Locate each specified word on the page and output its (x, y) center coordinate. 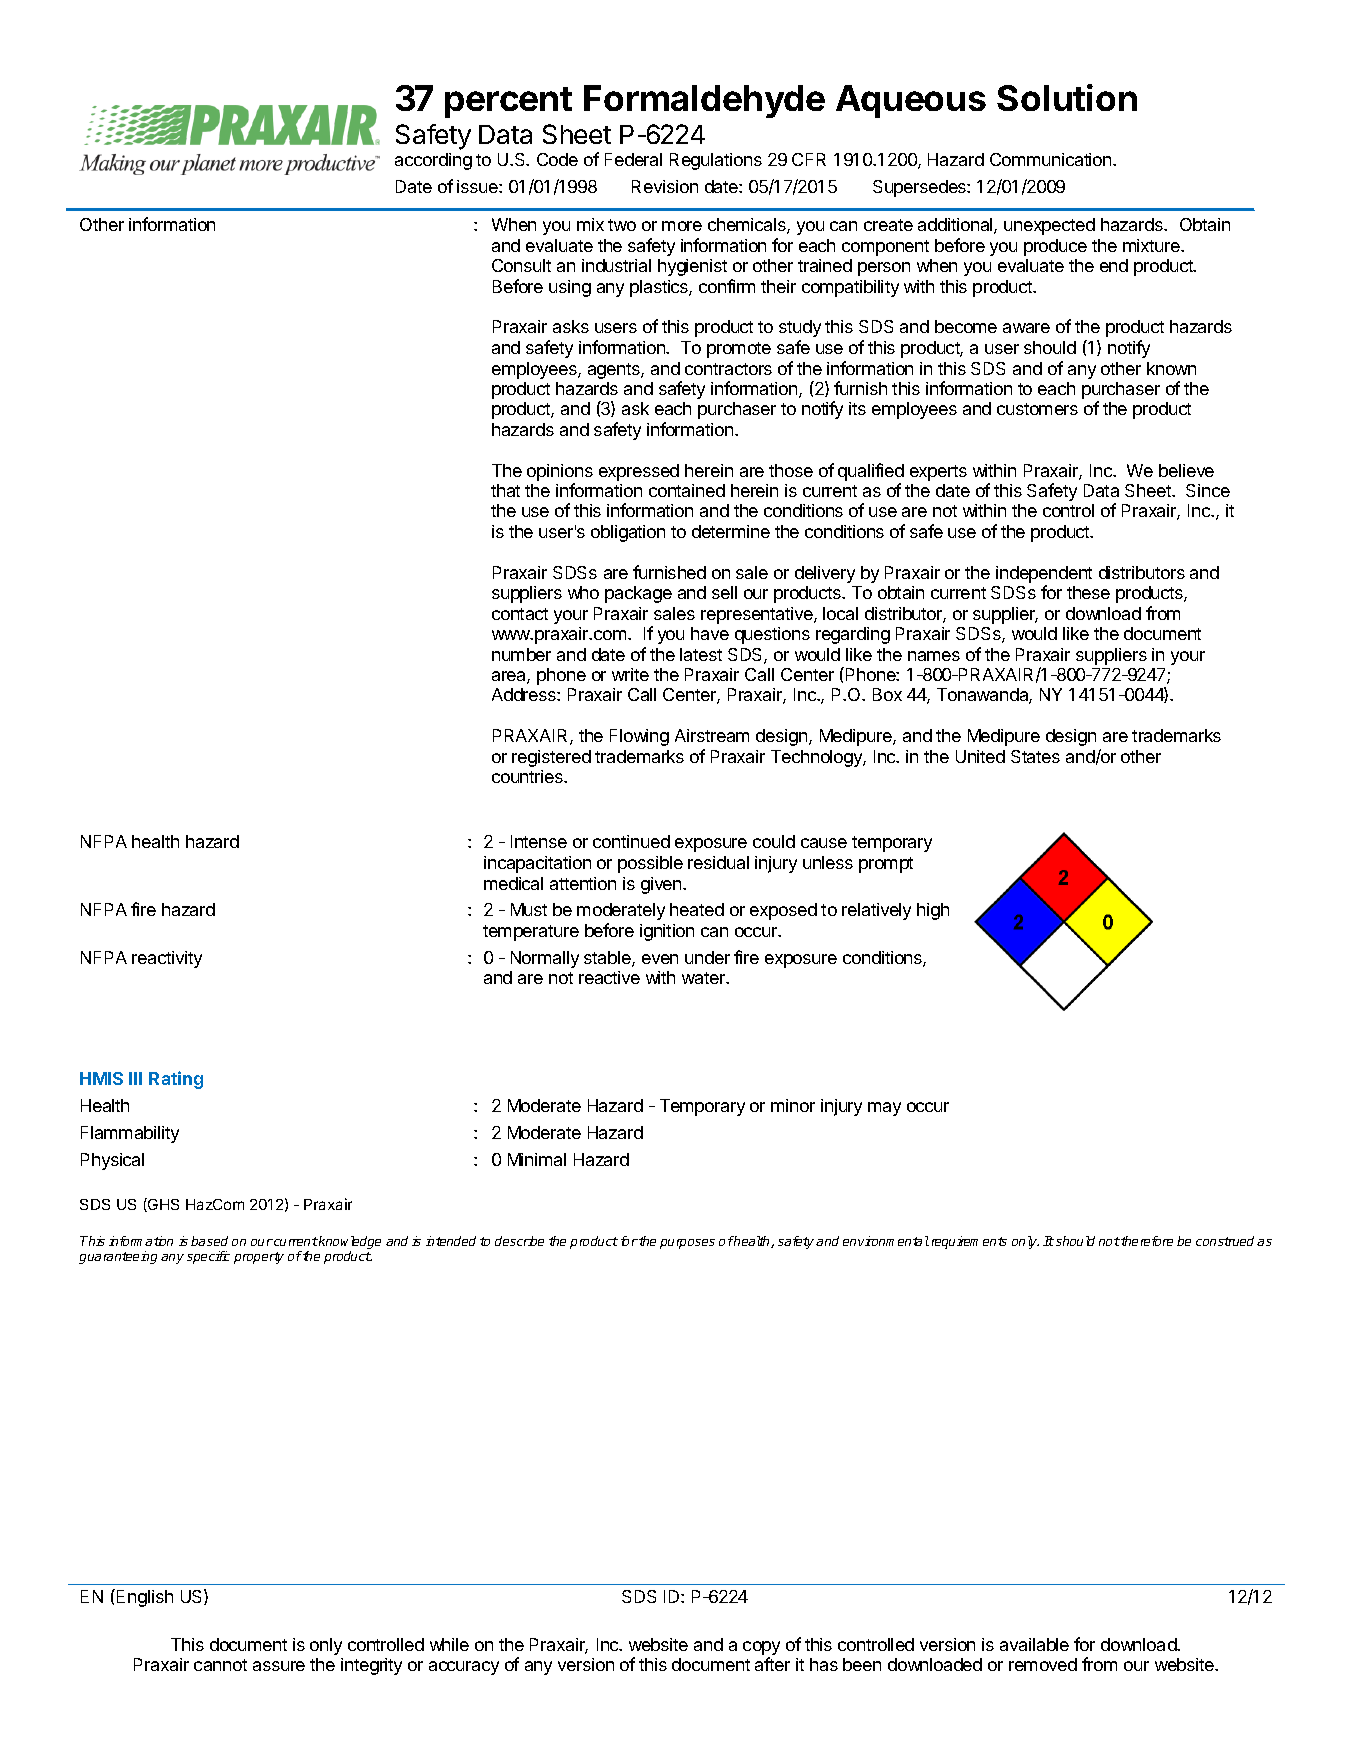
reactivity (167, 959)
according (433, 161)
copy (761, 1648)
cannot (220, 1665)
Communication (1052, 159)
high (933, 911)
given (662, 885)
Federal (633, 159)
